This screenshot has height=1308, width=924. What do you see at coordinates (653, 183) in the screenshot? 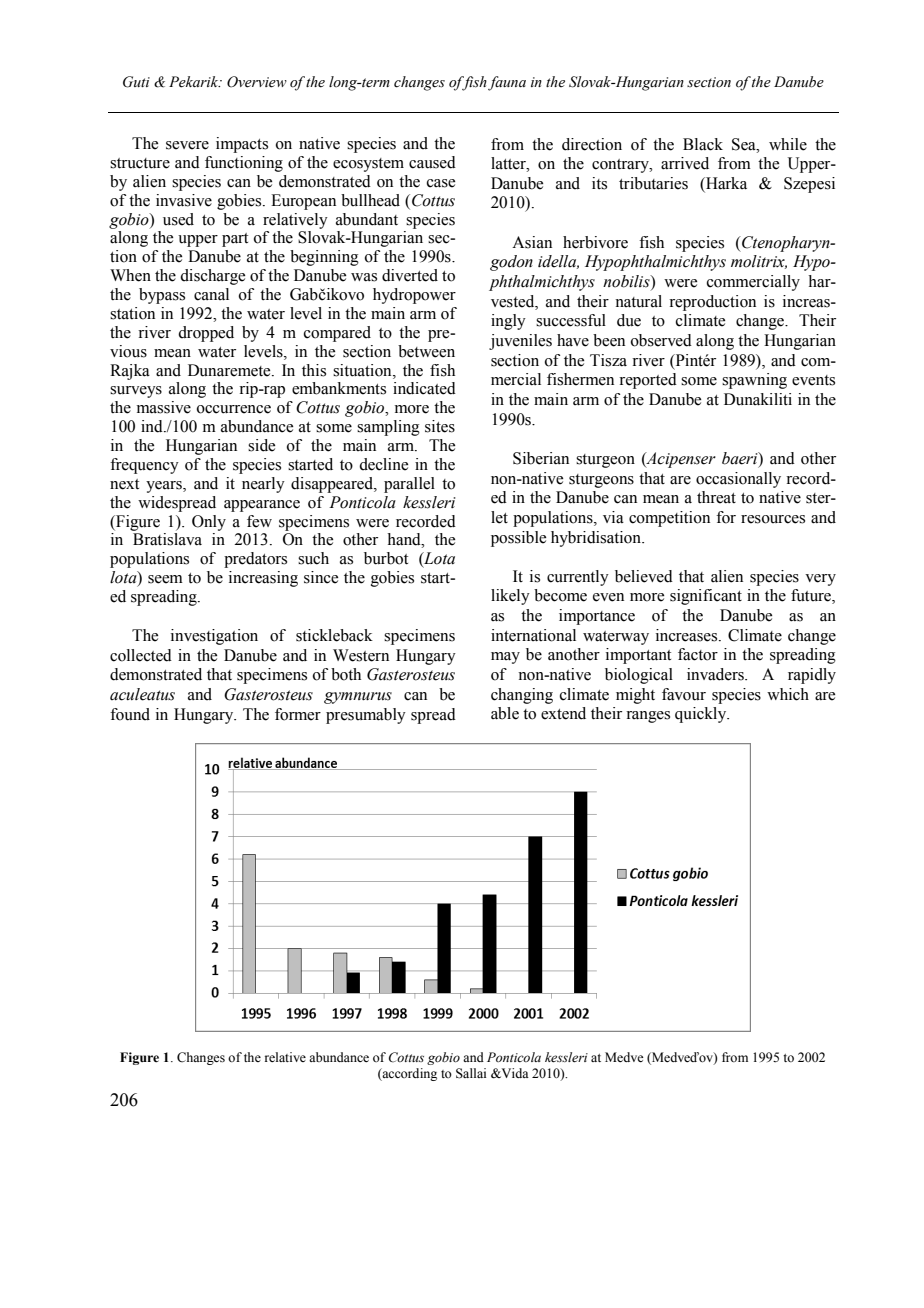
I see `tributaries` at bounding box center [653, 183].
